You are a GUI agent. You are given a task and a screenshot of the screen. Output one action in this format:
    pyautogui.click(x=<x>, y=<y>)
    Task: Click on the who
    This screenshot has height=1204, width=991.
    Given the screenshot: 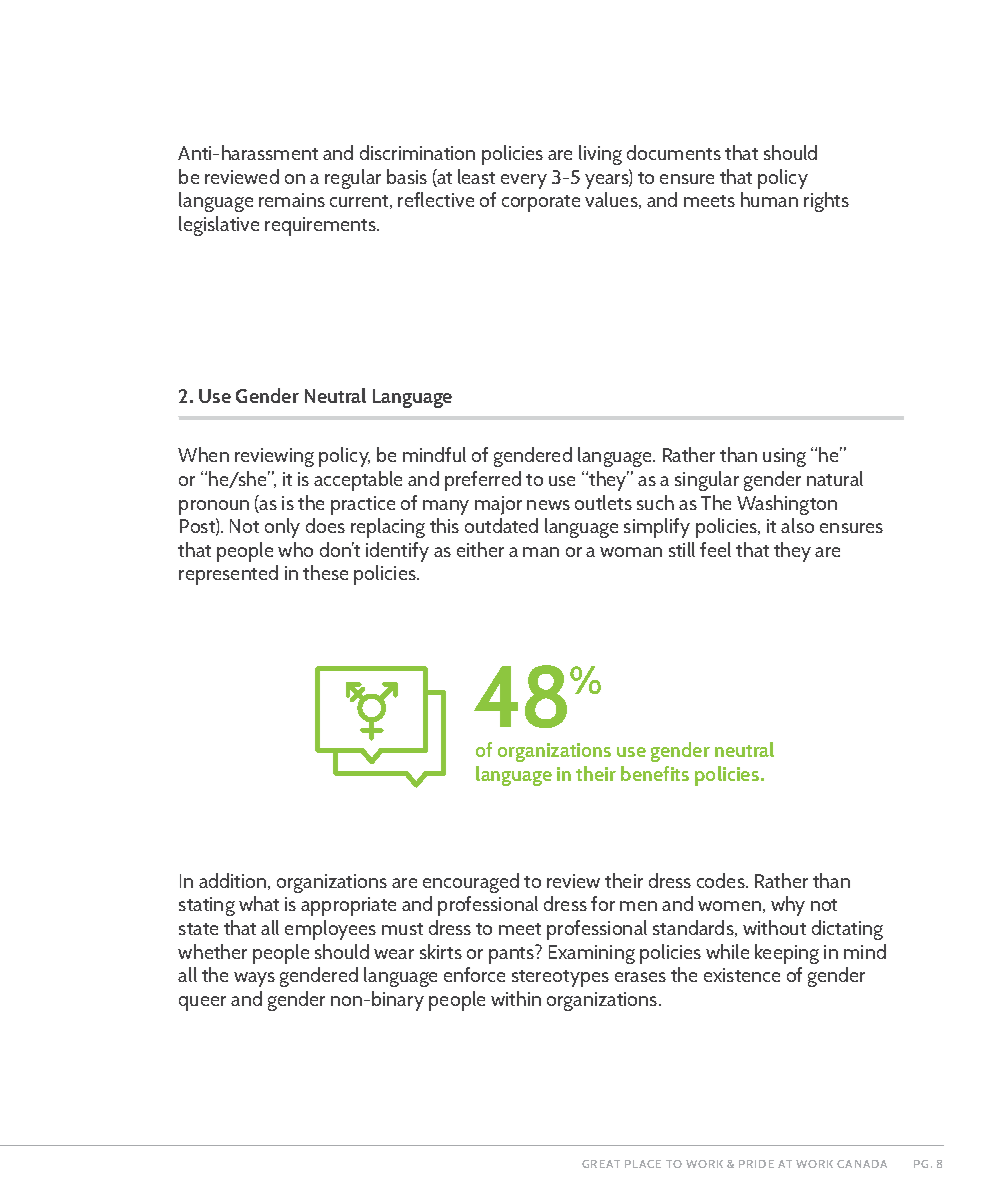 What is the action you would take?
    pyautogui.click(x=295, y=549)
